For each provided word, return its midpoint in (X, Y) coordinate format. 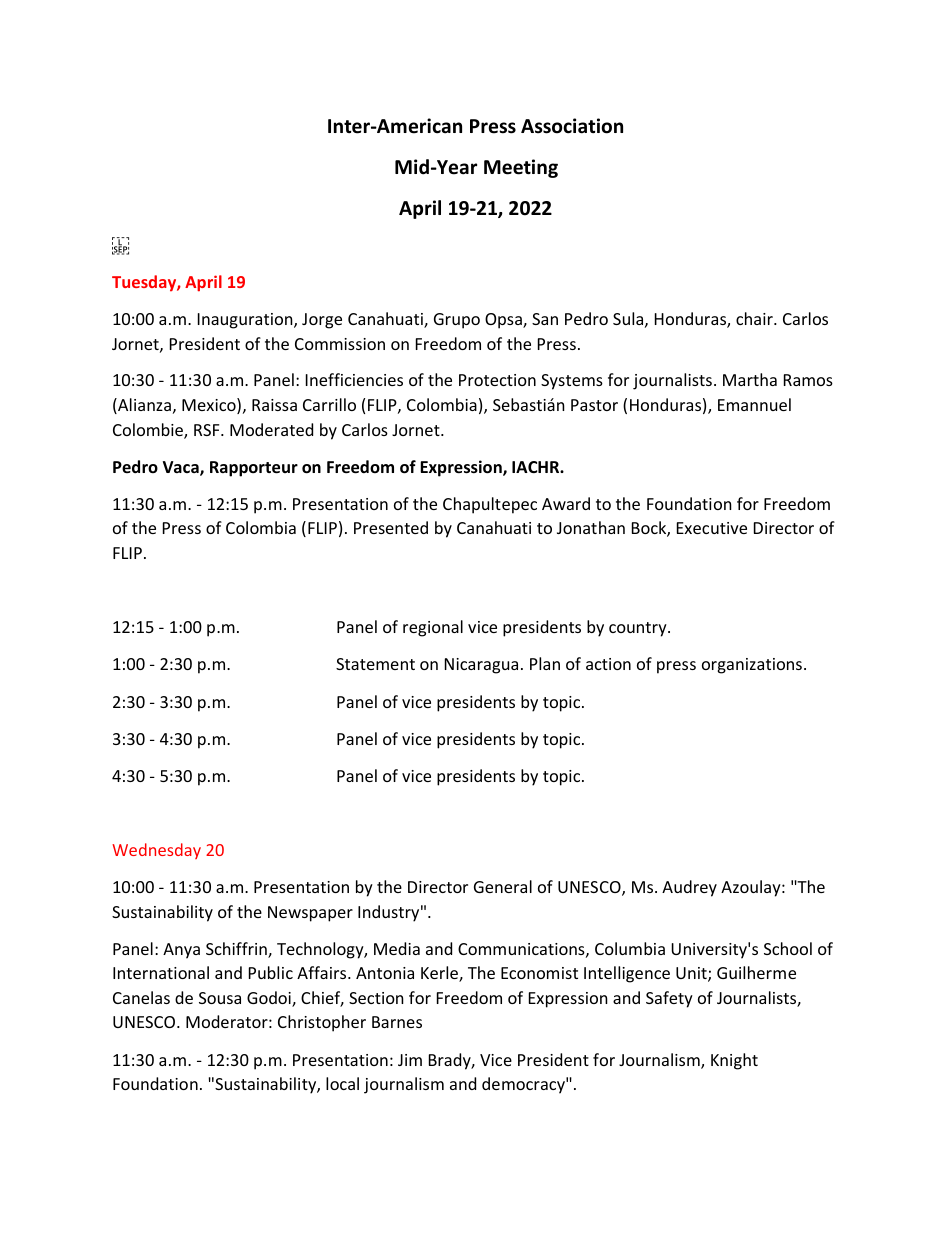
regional (433, 628)
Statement (375, 664)
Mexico (210, 406)
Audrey (689, 888)
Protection (497, 380)
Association (572, 126)
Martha (750, 379)
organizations (752, 666)
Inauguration (246, 321)
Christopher (322, 1023)
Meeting (521, 168)
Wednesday (156, 851)
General (503, 886)
